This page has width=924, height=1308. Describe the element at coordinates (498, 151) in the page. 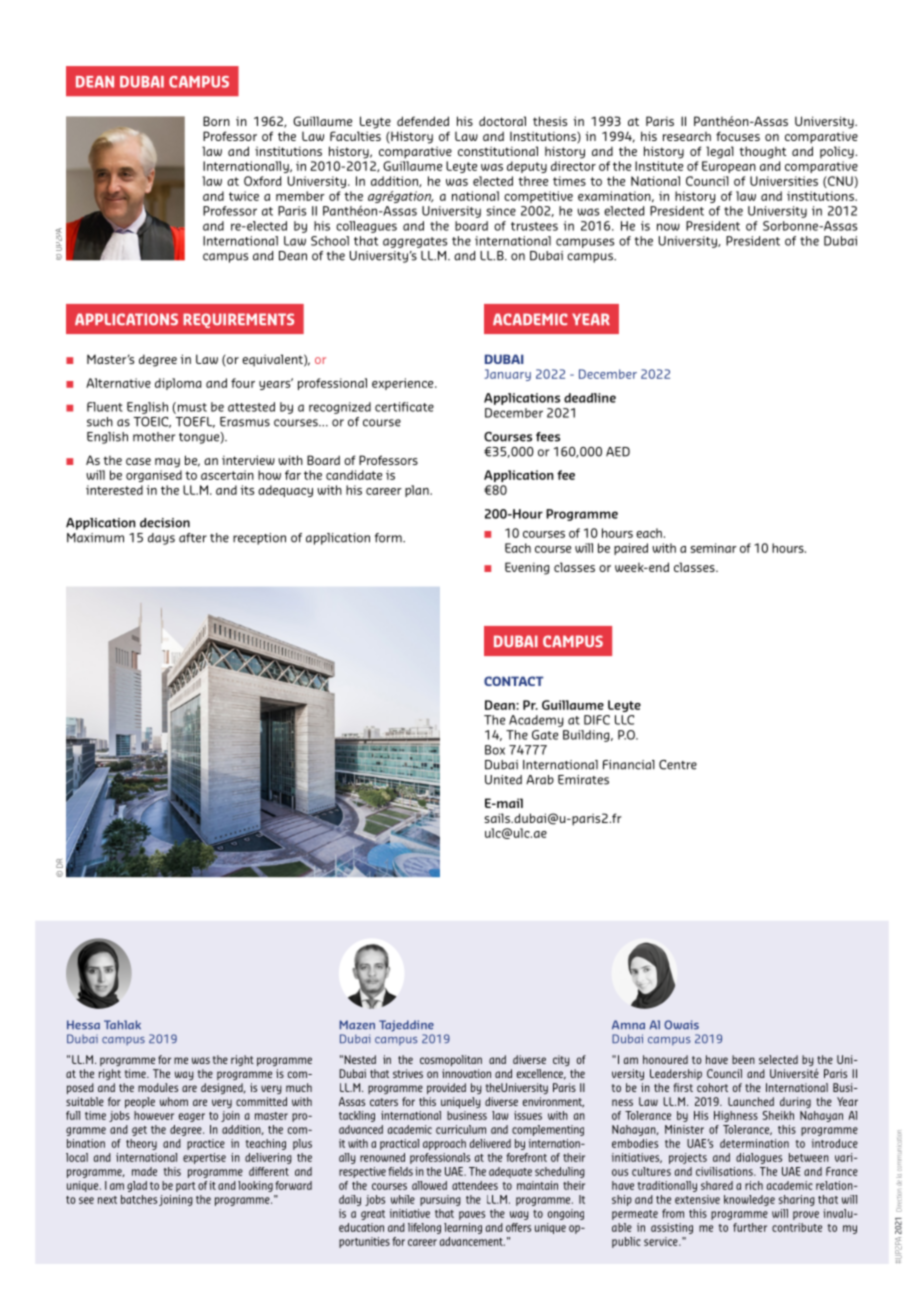

I see `constitutional` at that location.
